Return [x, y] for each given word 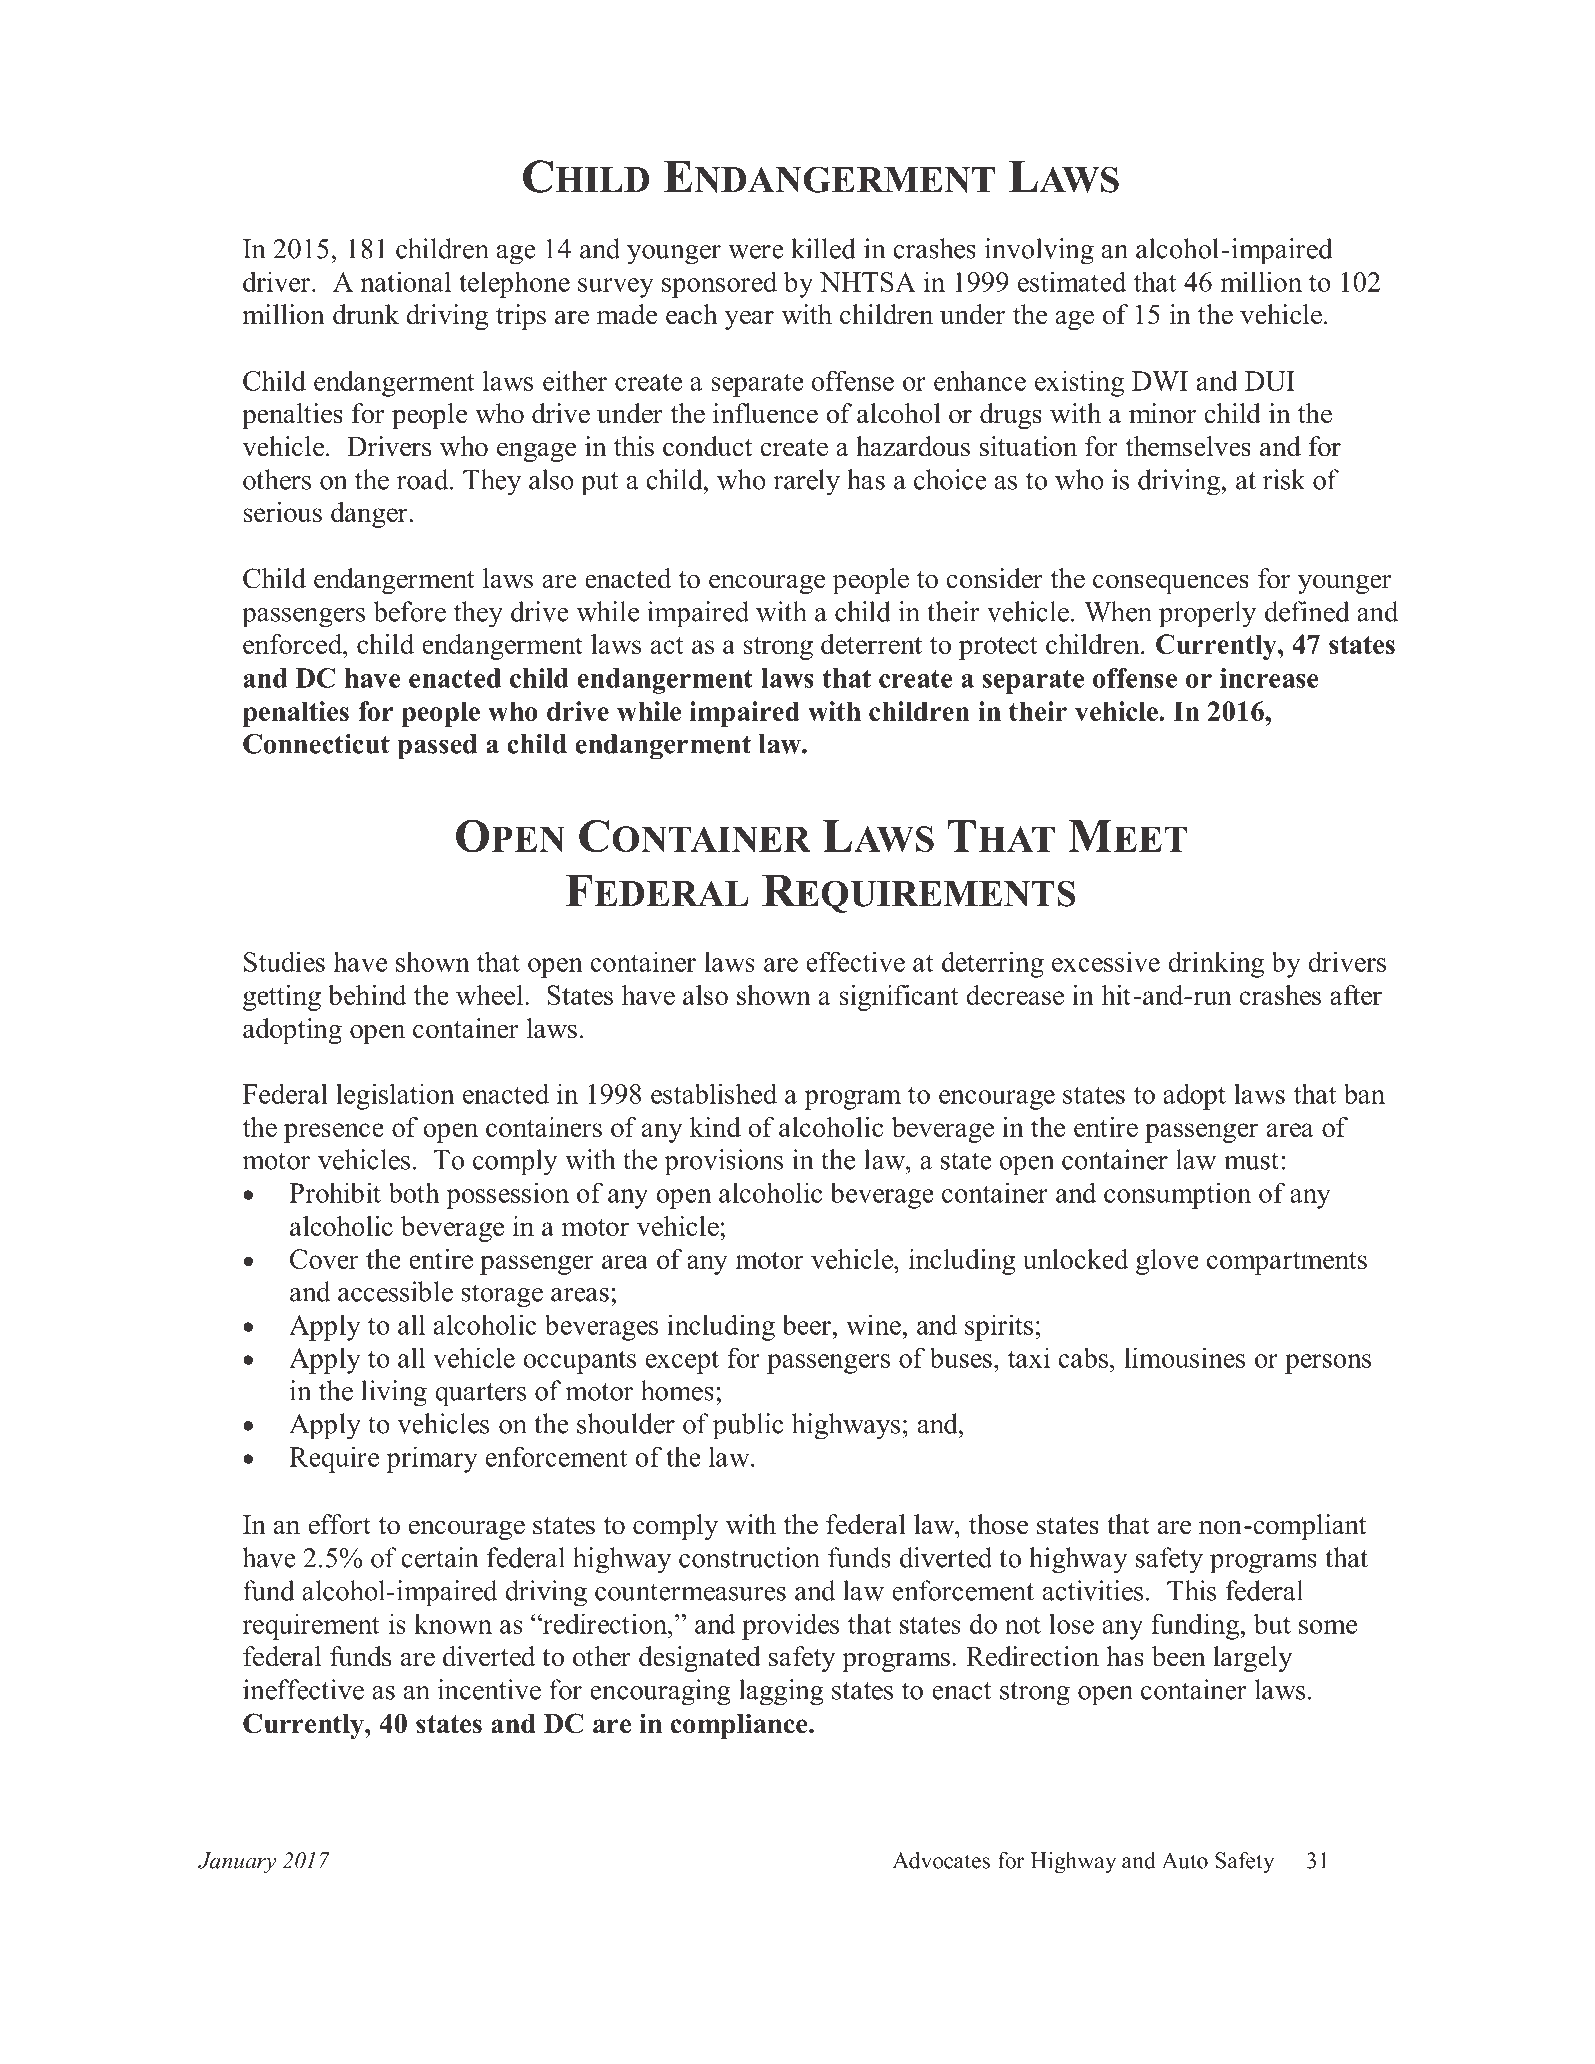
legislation [395, 1096]
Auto [1185, 1860]
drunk [366, 314]
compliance [740, 1726]
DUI [1270, 381]
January [237, 1863]
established [714, 1093]
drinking [1216, 964]
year [749, 320]
